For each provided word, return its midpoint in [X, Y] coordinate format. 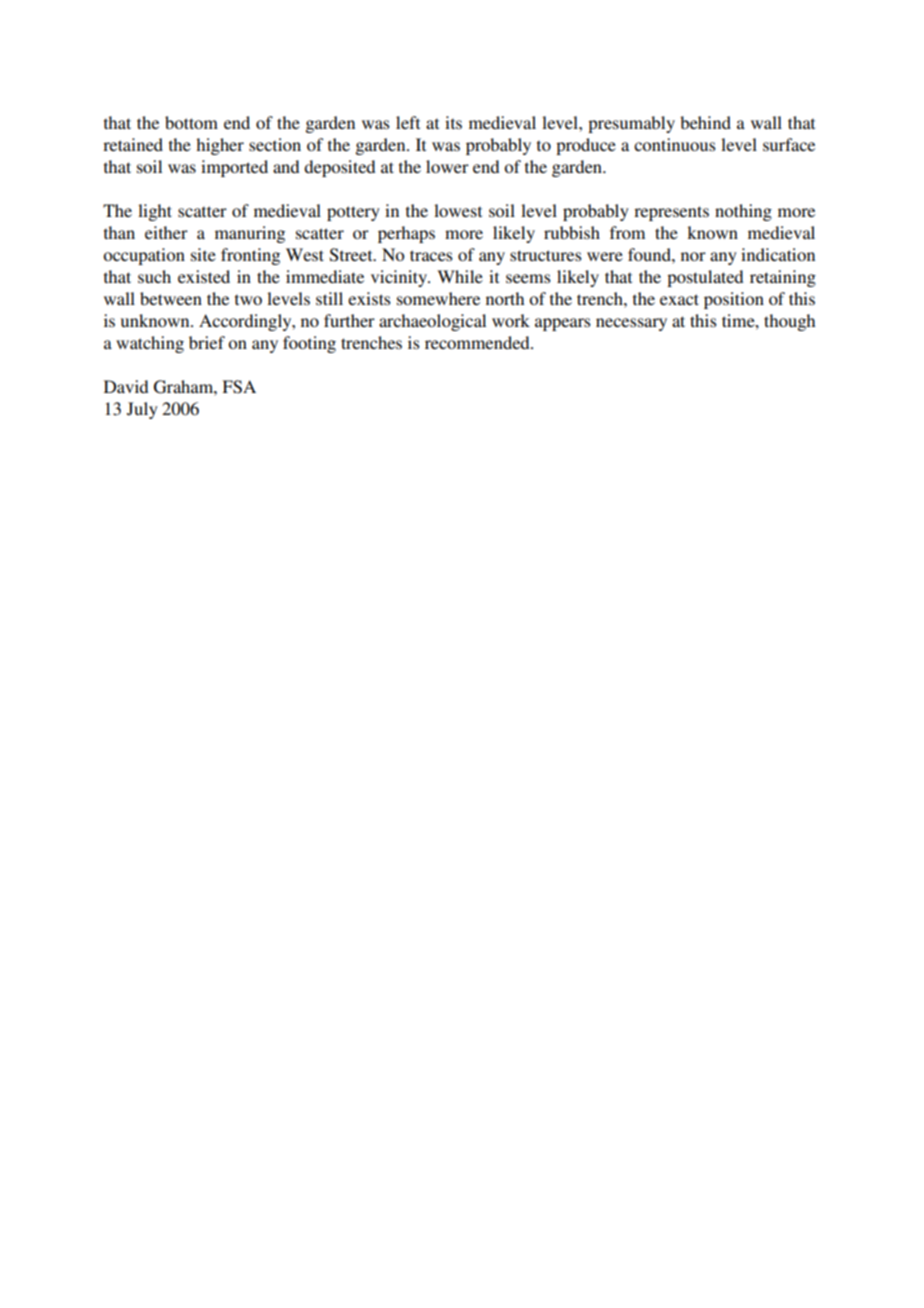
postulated [705, 278]
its [453, 122]
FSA [239, 387]
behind [705, 122]
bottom [191, 122]
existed [204, 276]
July [142, 410]
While [460, 276]
